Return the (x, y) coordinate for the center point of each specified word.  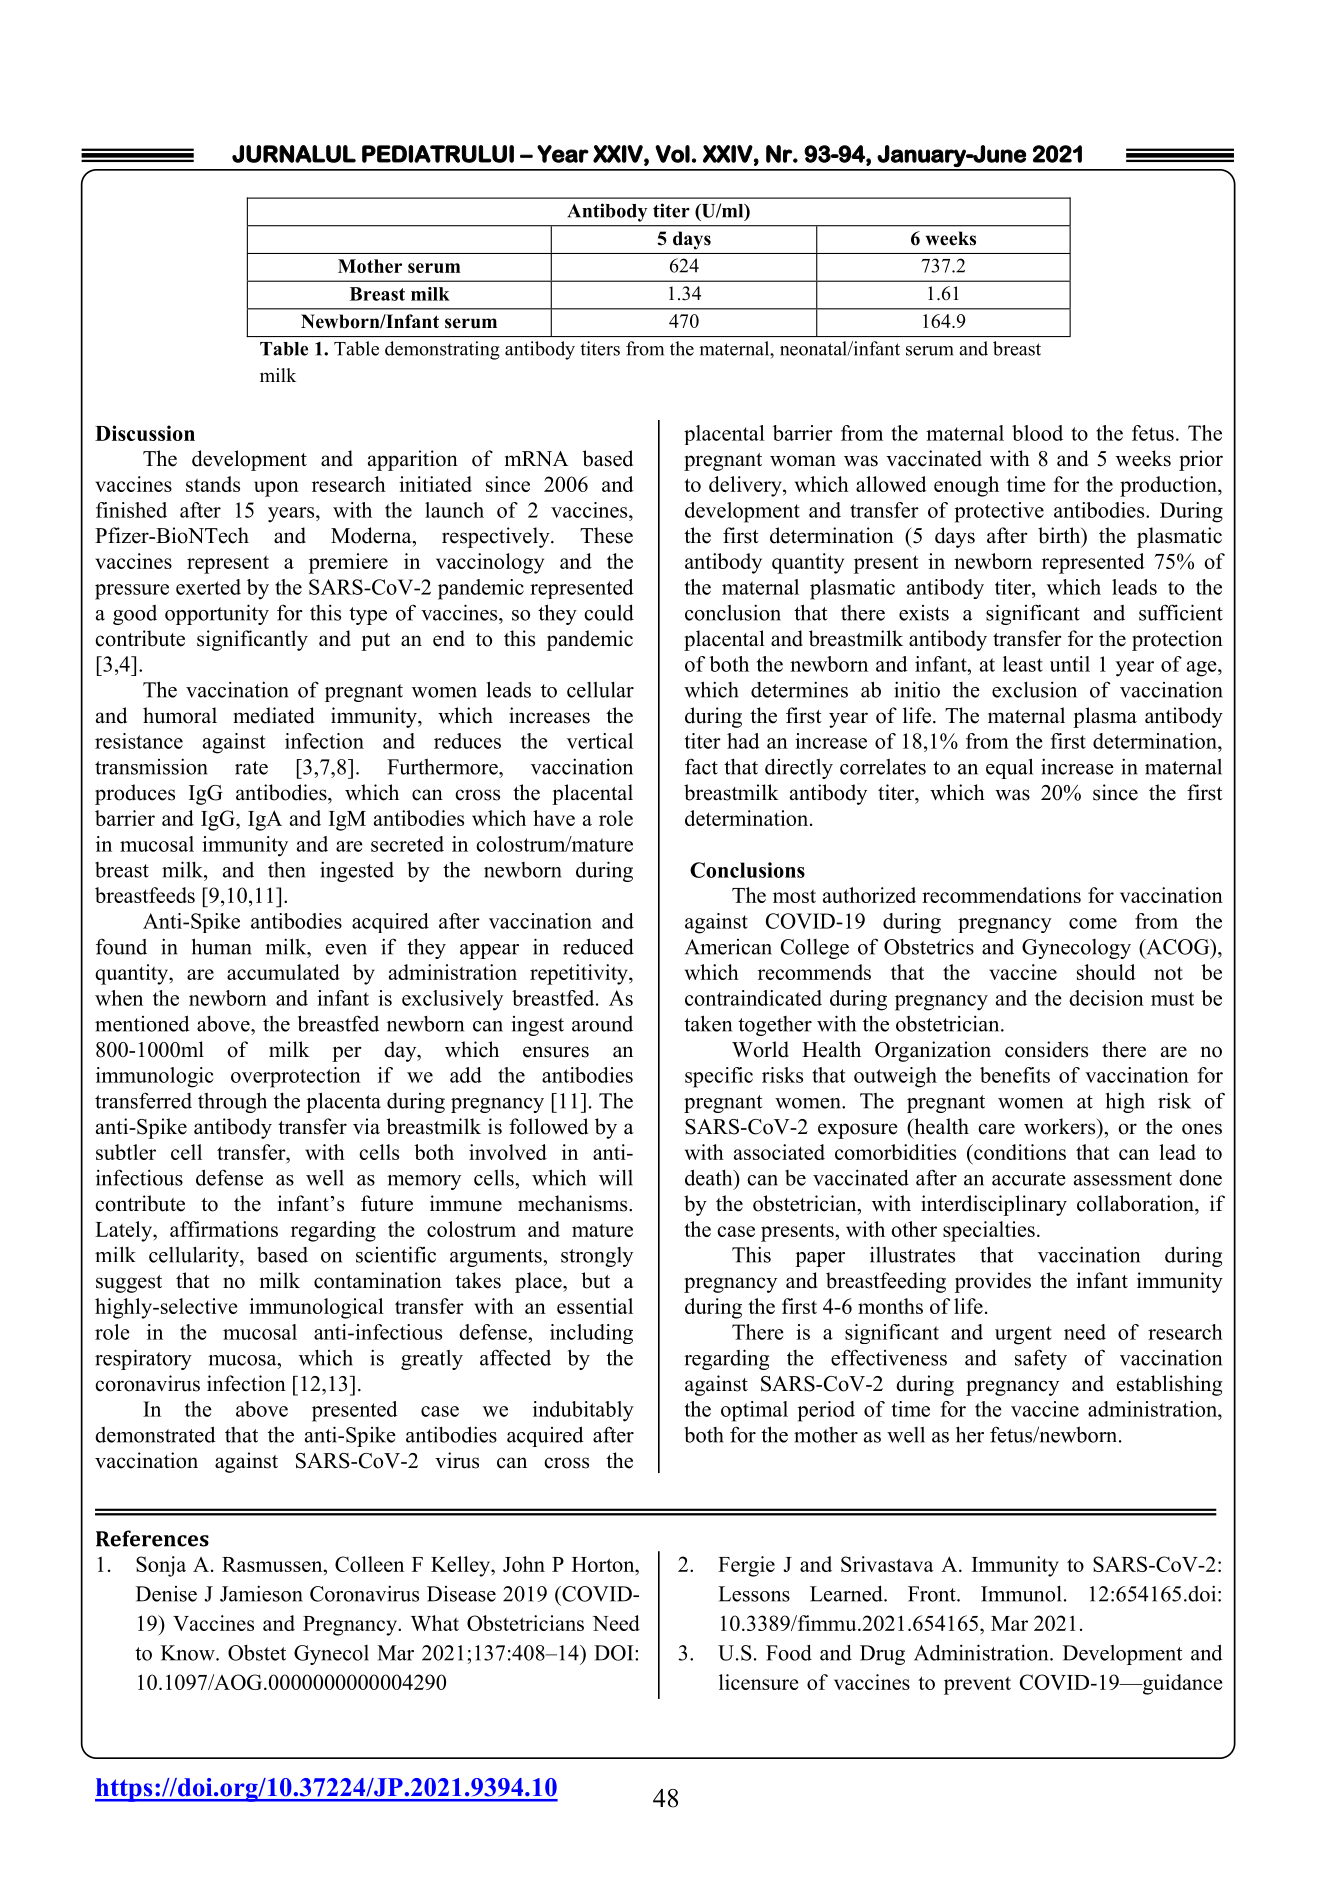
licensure (758, 1682)
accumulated (283, 972)
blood (1037, 433)
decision (1106, 998)
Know (189, 1653)
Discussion (145, 433)
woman (803, 461)
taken (708, 1023)
